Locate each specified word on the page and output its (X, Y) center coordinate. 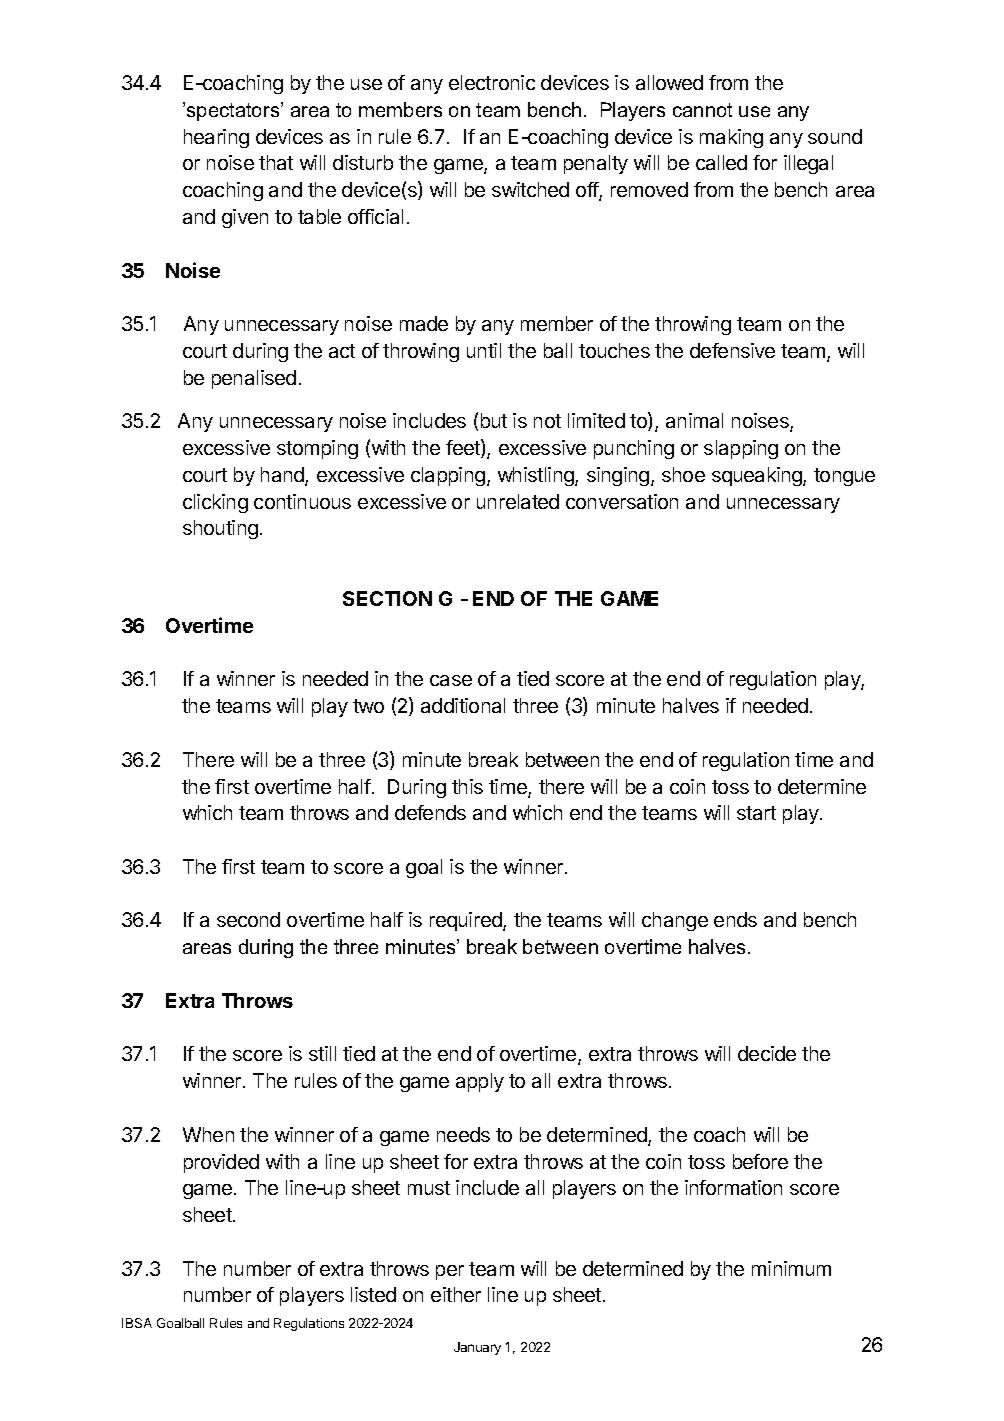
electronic (492, 82)
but (494, 420)
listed (373, 1294)
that (276, 162)
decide (767, 1053)
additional (463, 705)
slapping (741, 449)
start (756, 813)
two (368, 706)
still (322, 1053)
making (731, 138)
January (477, 1348)
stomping (317, 449)
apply (480, 1082)
